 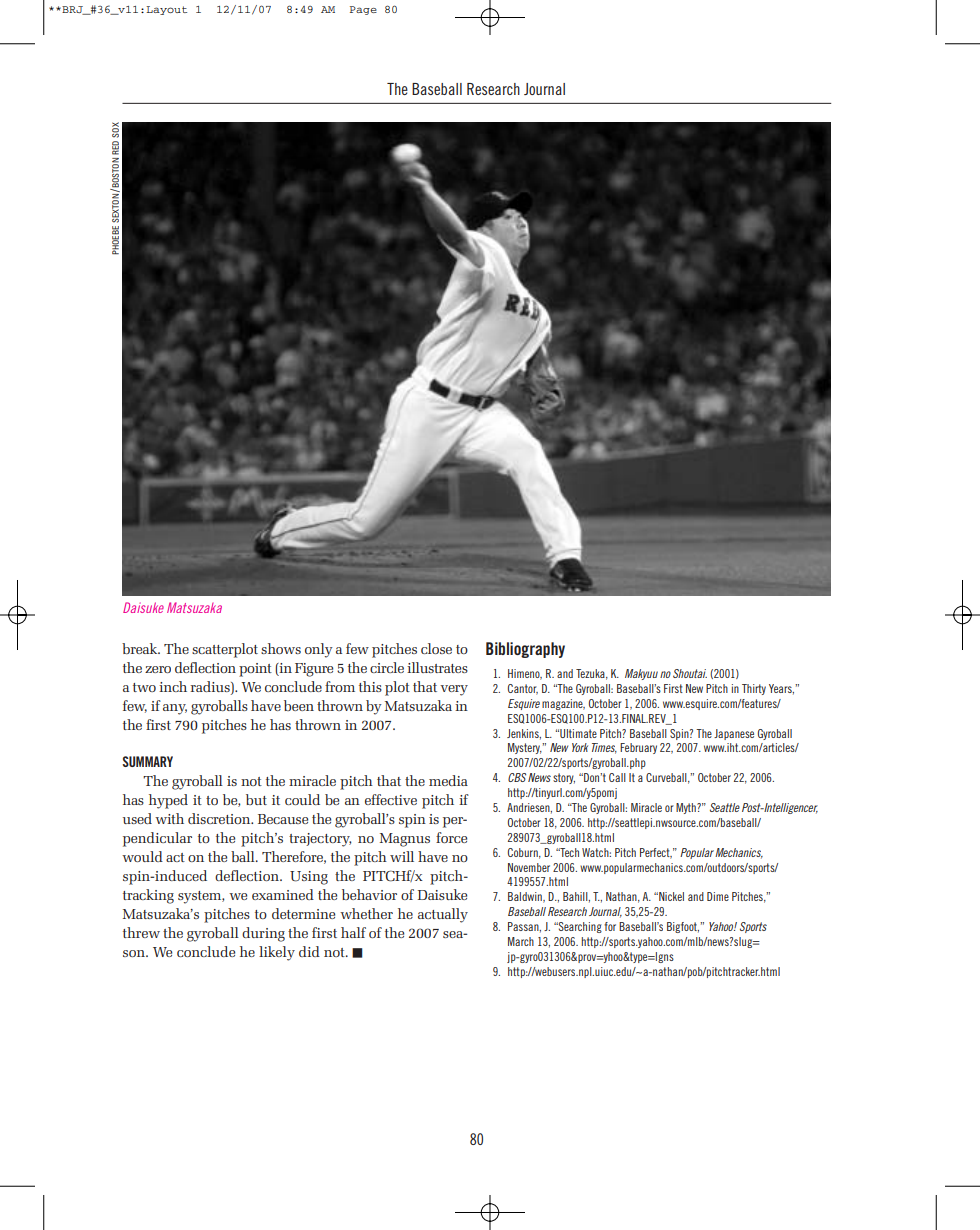 I want to click on shows, so click(x=281, y=648).
